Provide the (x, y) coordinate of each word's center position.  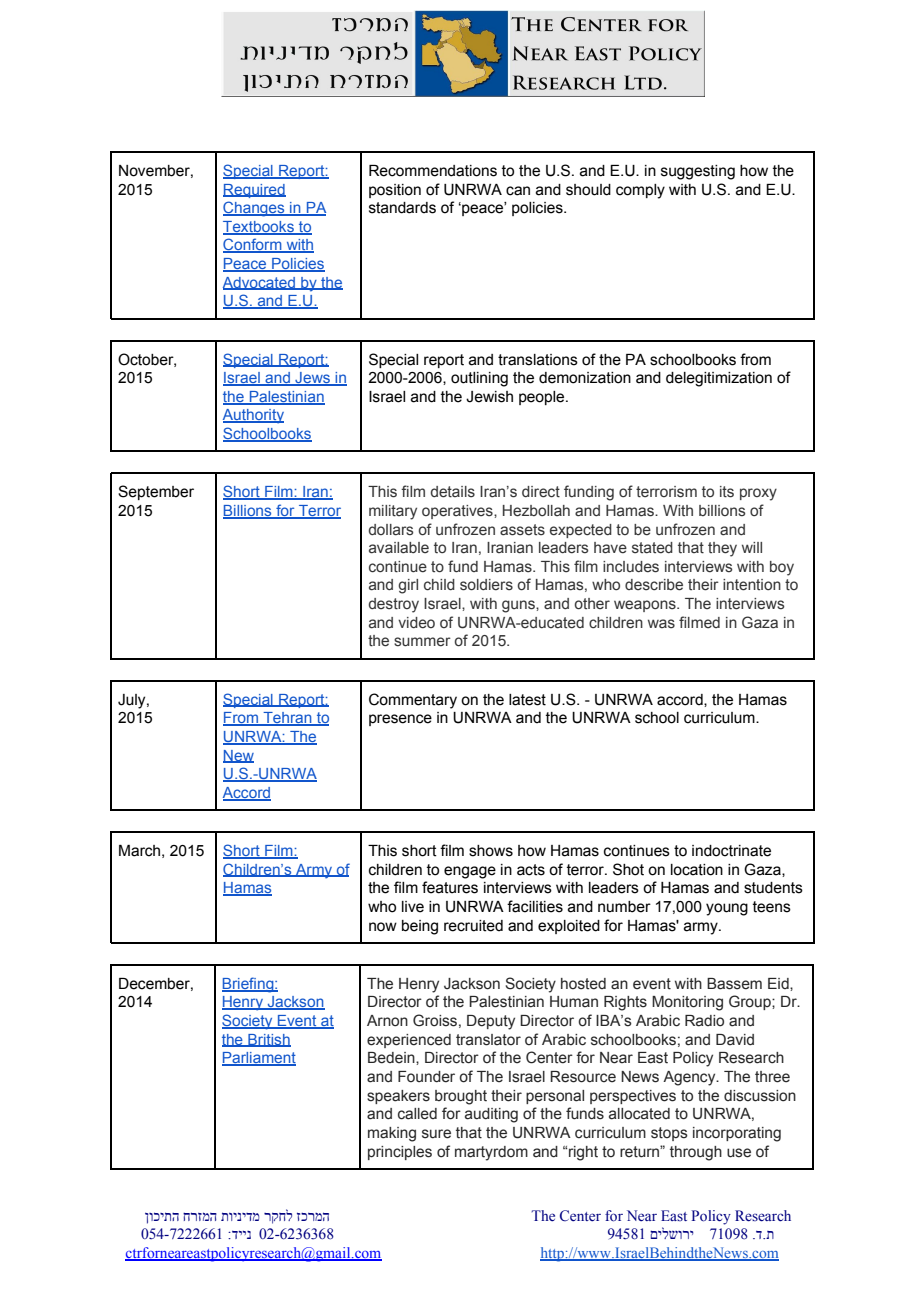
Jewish (489, 397)
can (518, 191)
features (450, 887)
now (383, 927)
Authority (253, 416)
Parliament (259, 1059)
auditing (491, 1115)
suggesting (698, 172)
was (661, 624)
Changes (255, 209)
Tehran (287, 719)
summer (422, 642)
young (727, 909)
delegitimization (719, 379)
